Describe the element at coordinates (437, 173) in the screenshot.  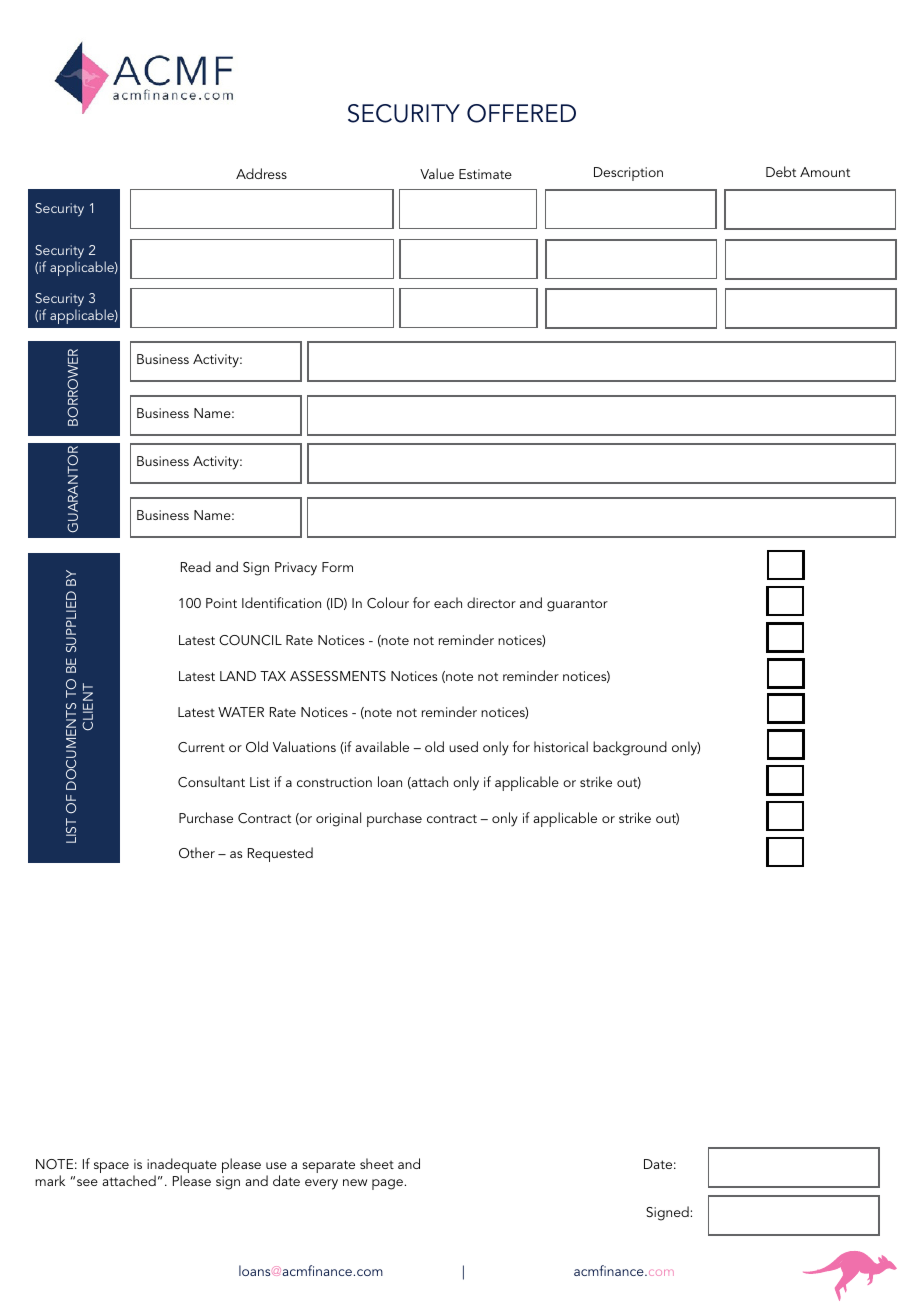
I see `Value` at that location.
